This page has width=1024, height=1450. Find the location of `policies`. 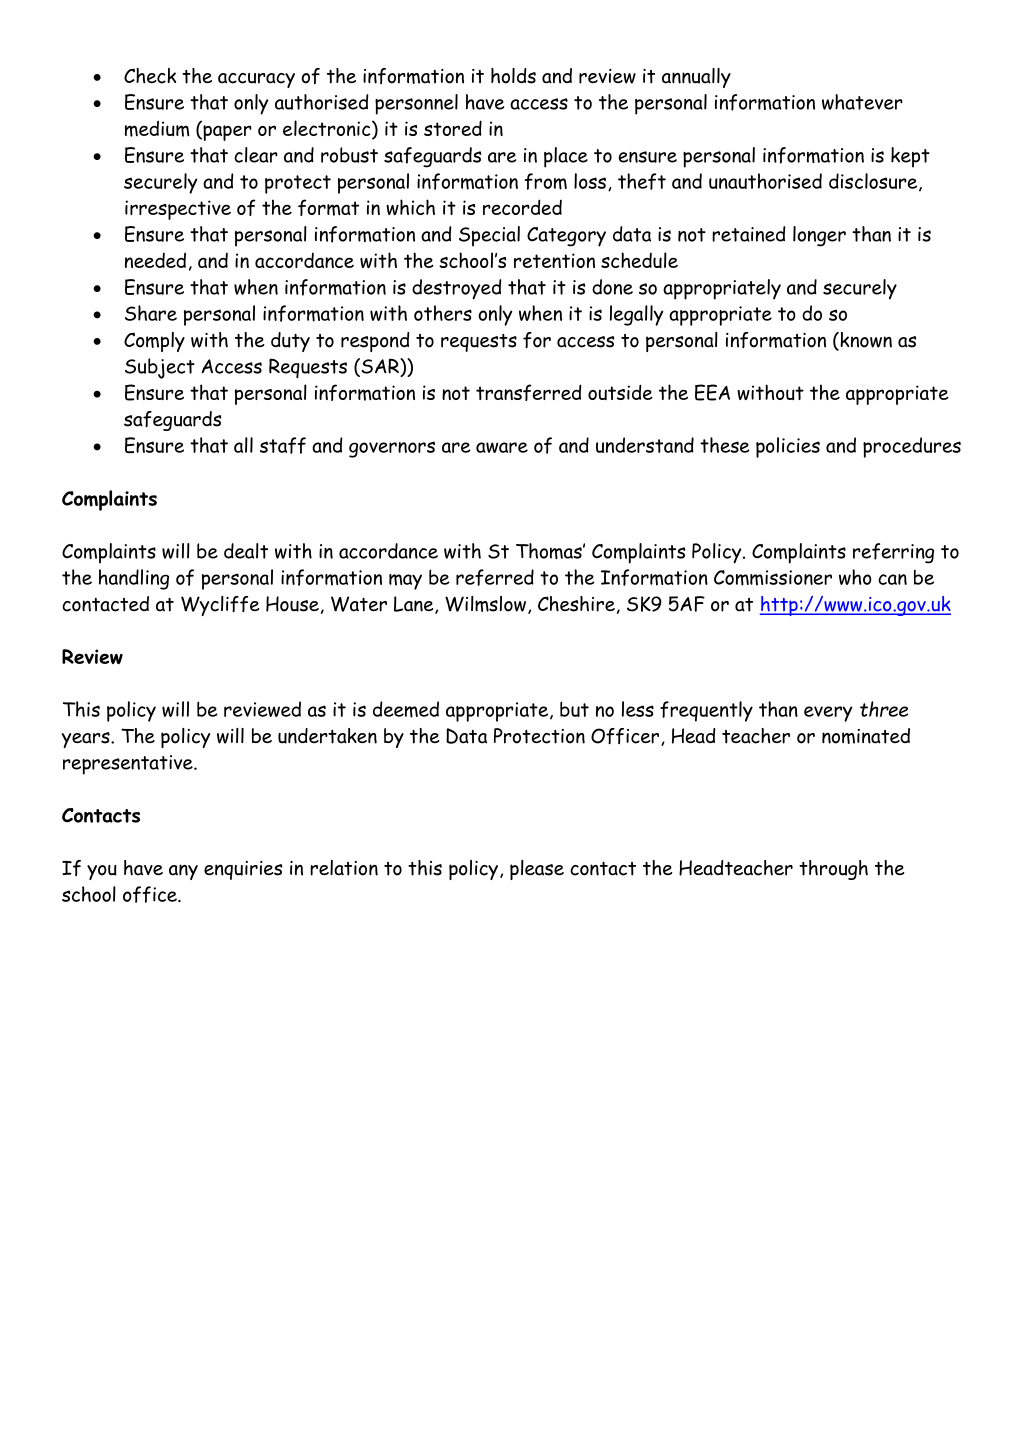

policies is located at coordinates (788, 447).
